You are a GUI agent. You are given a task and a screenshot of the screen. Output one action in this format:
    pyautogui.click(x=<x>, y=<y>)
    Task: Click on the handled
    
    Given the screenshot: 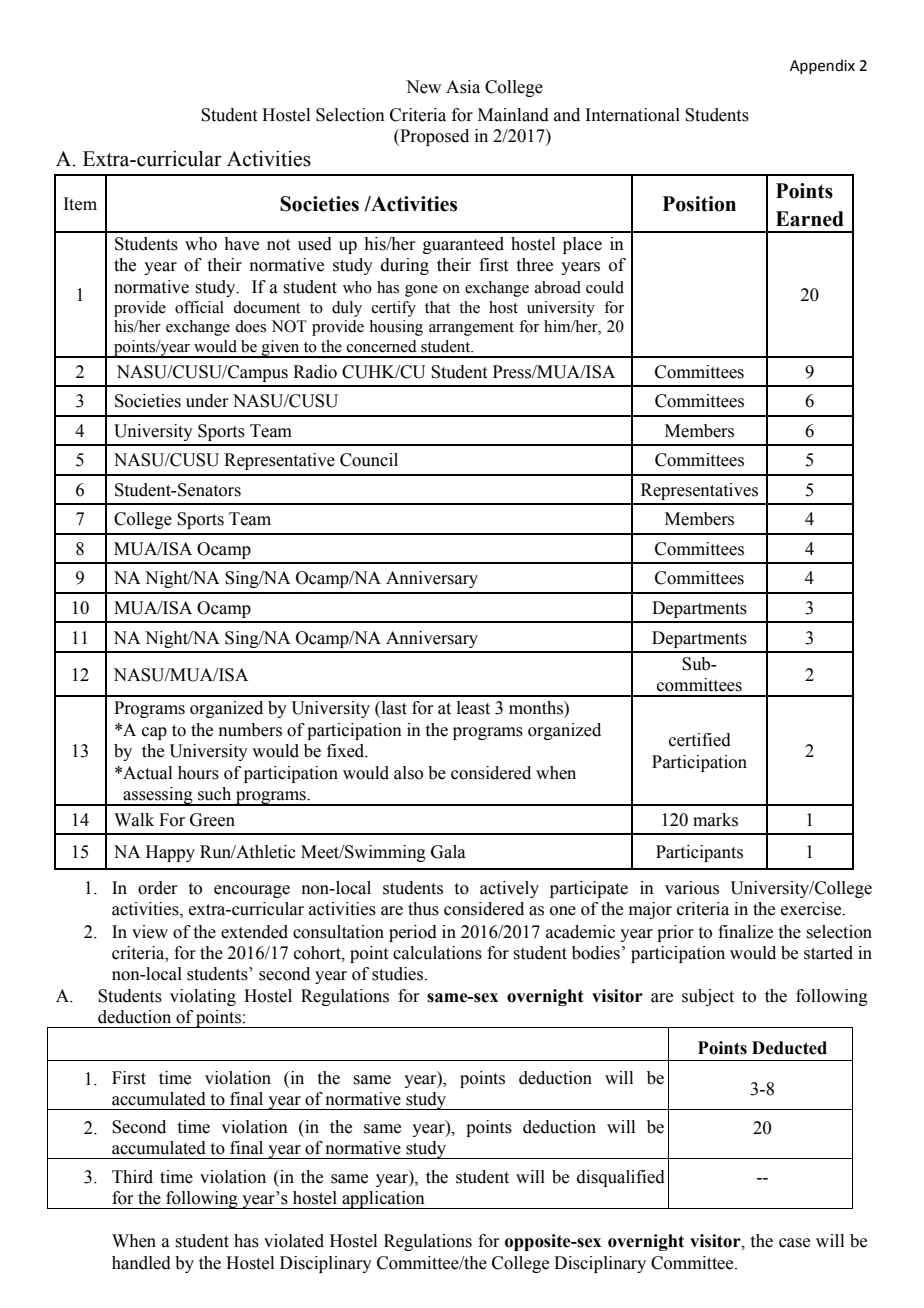 What is the action you would take?
    pyautogui.click(x=141, y=1263)
